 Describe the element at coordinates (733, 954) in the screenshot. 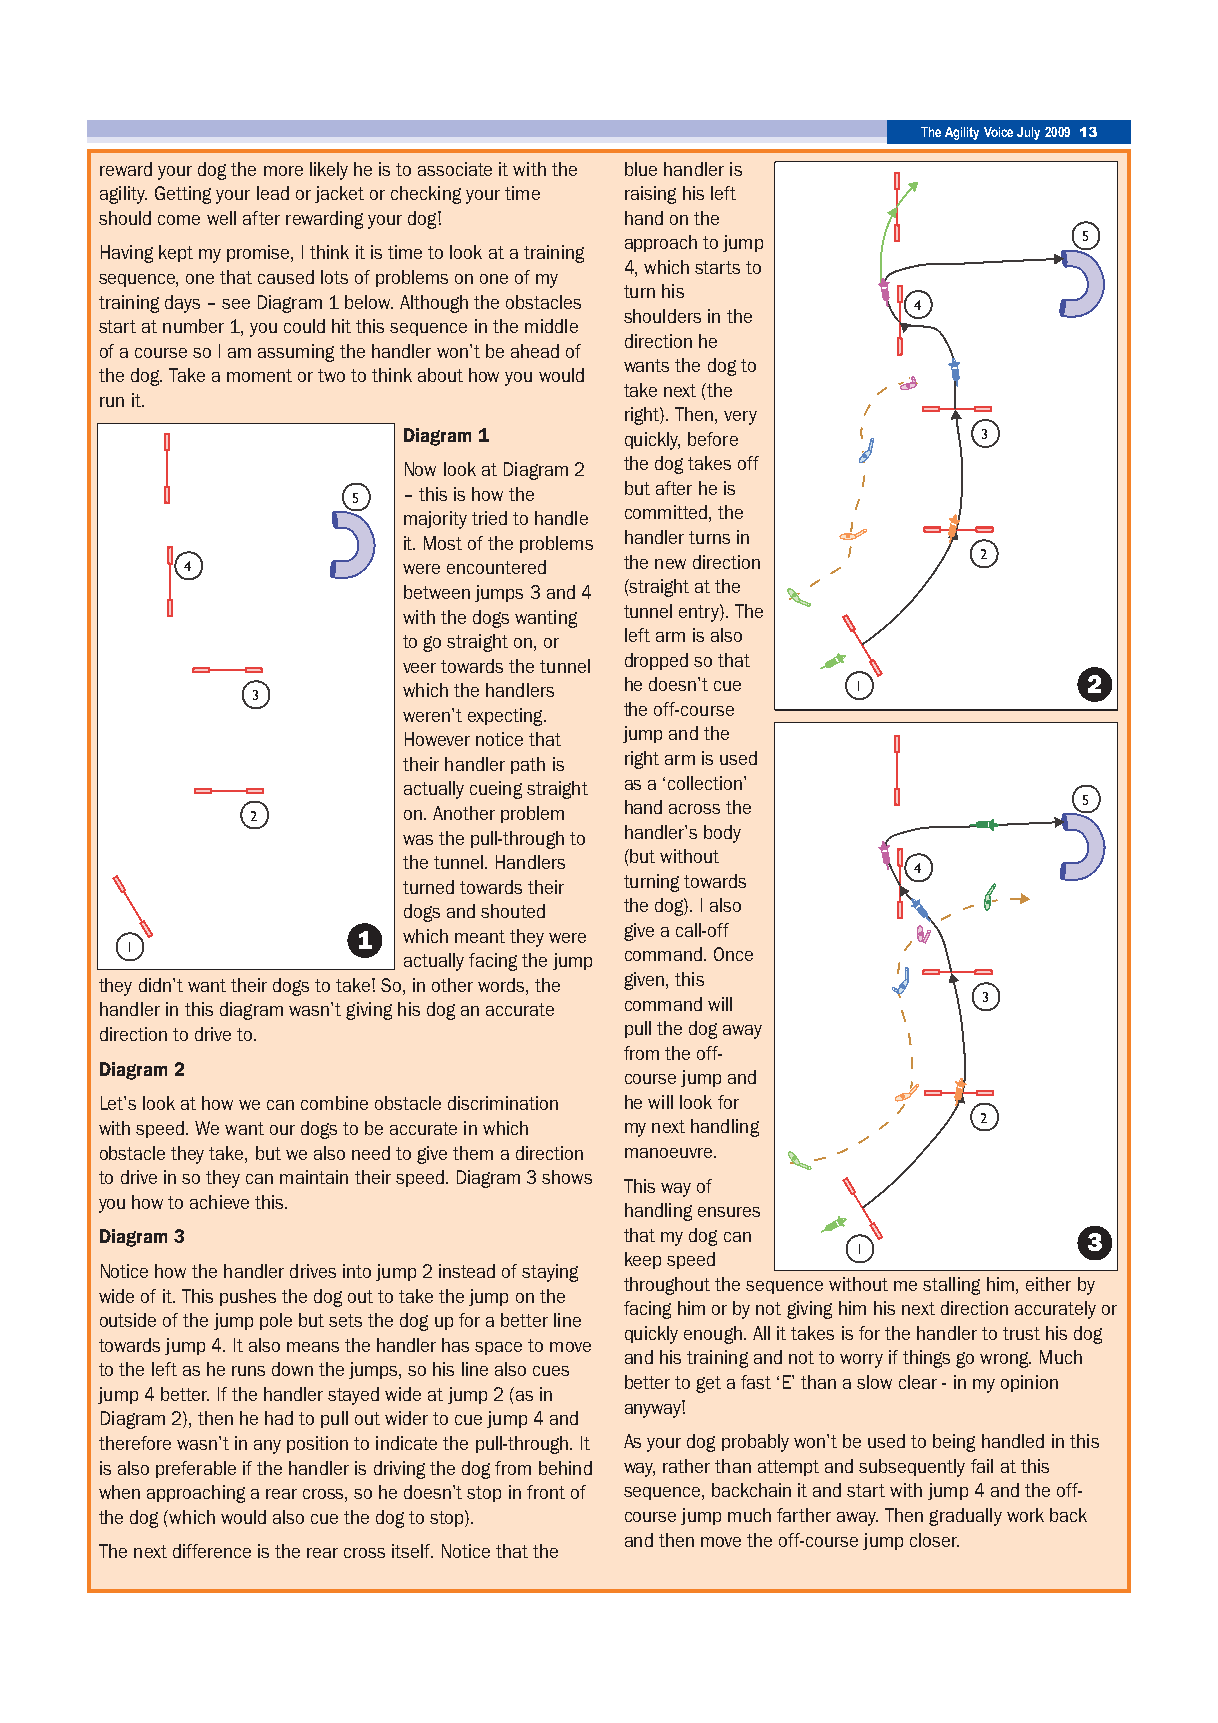

I see `Once` at that location.
